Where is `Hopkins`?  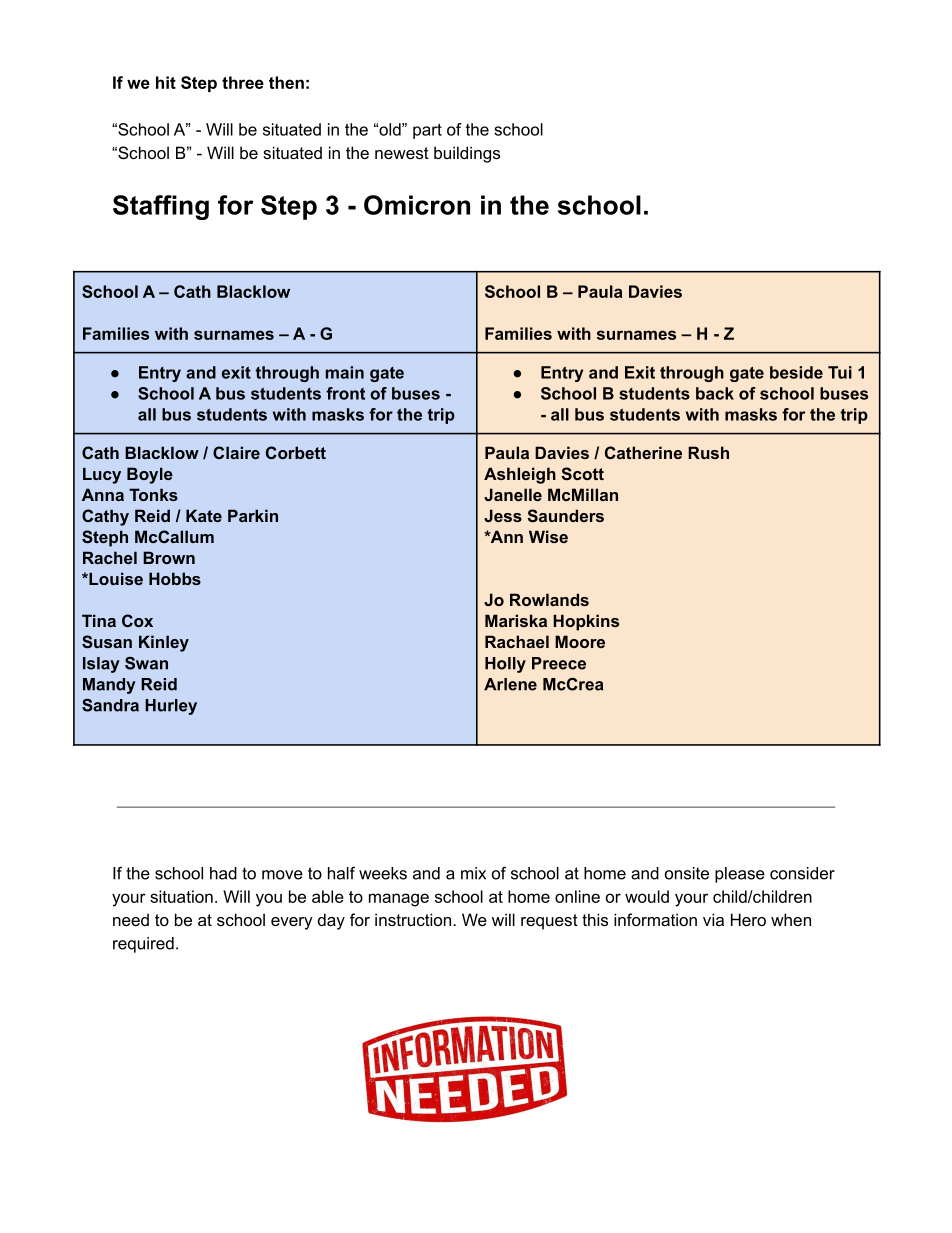 Hopkins is located at coordinates (586, 622).
